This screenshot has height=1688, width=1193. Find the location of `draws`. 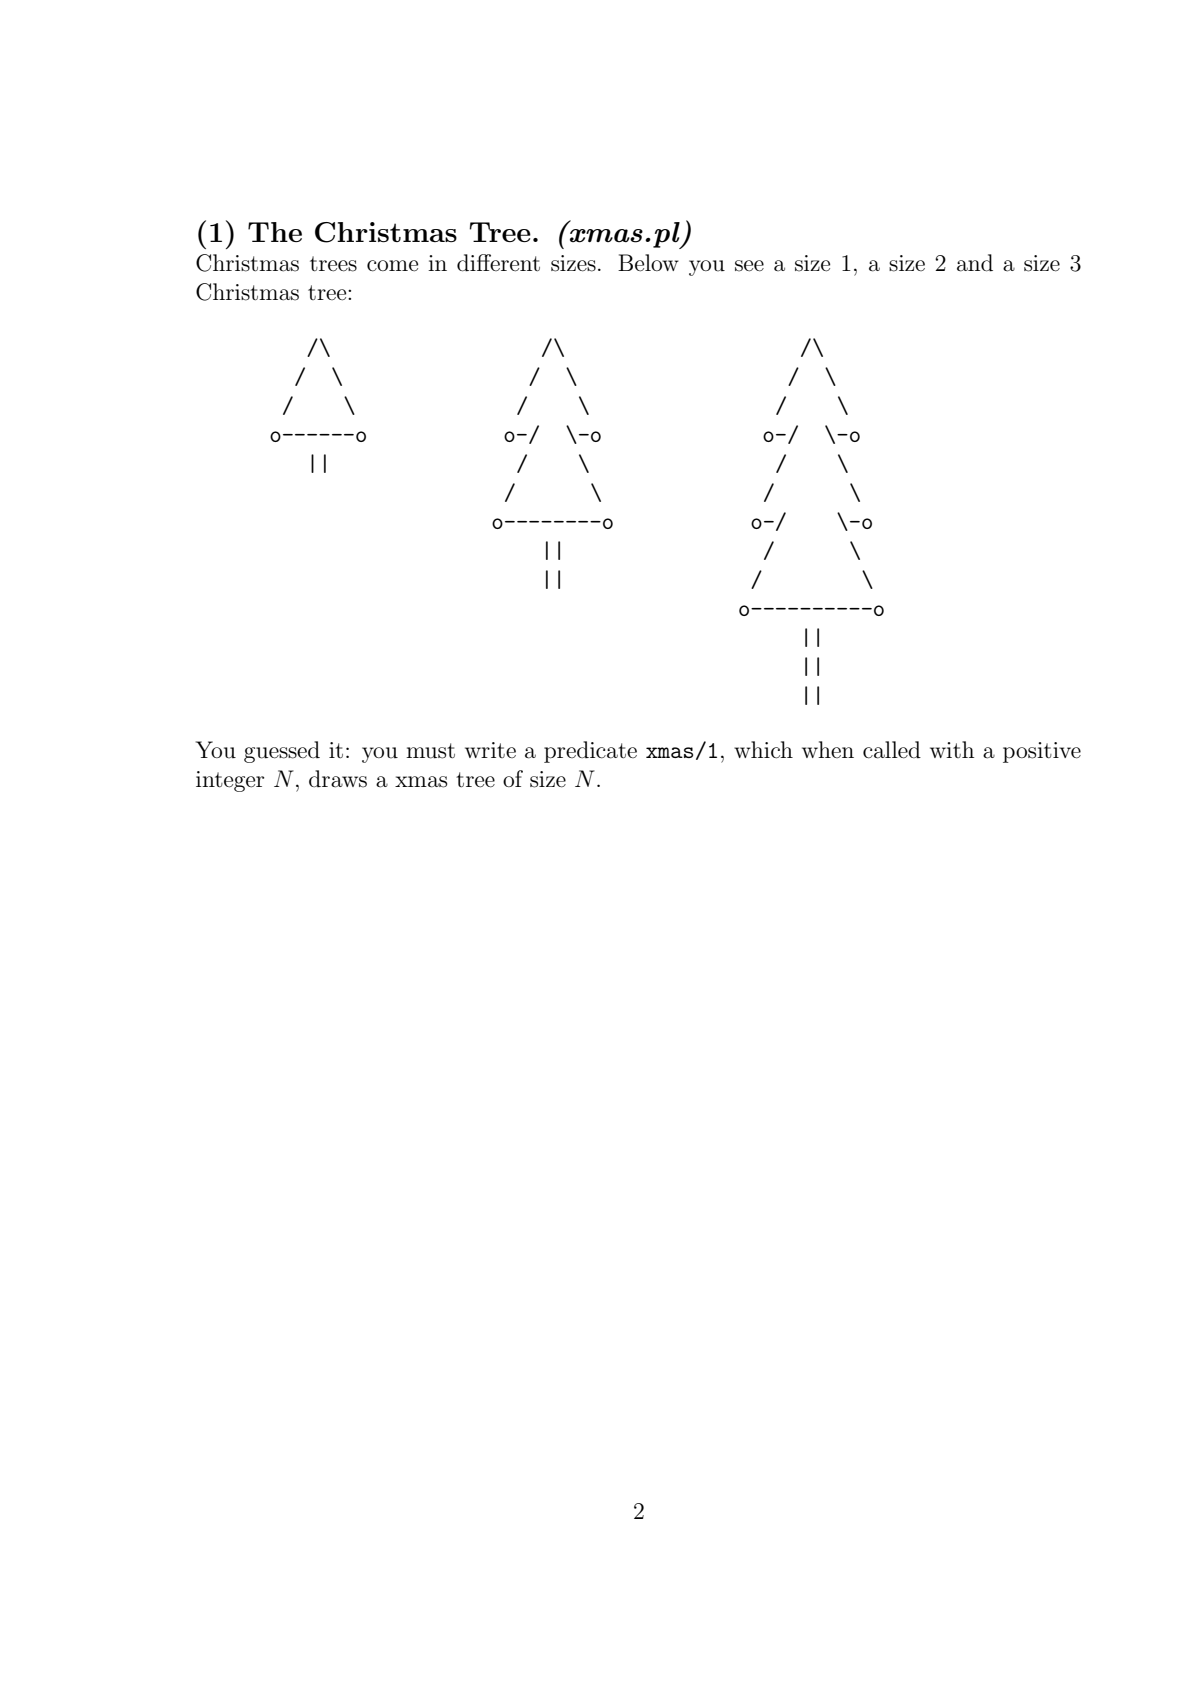

draws is located at coordinates (338, 779).
